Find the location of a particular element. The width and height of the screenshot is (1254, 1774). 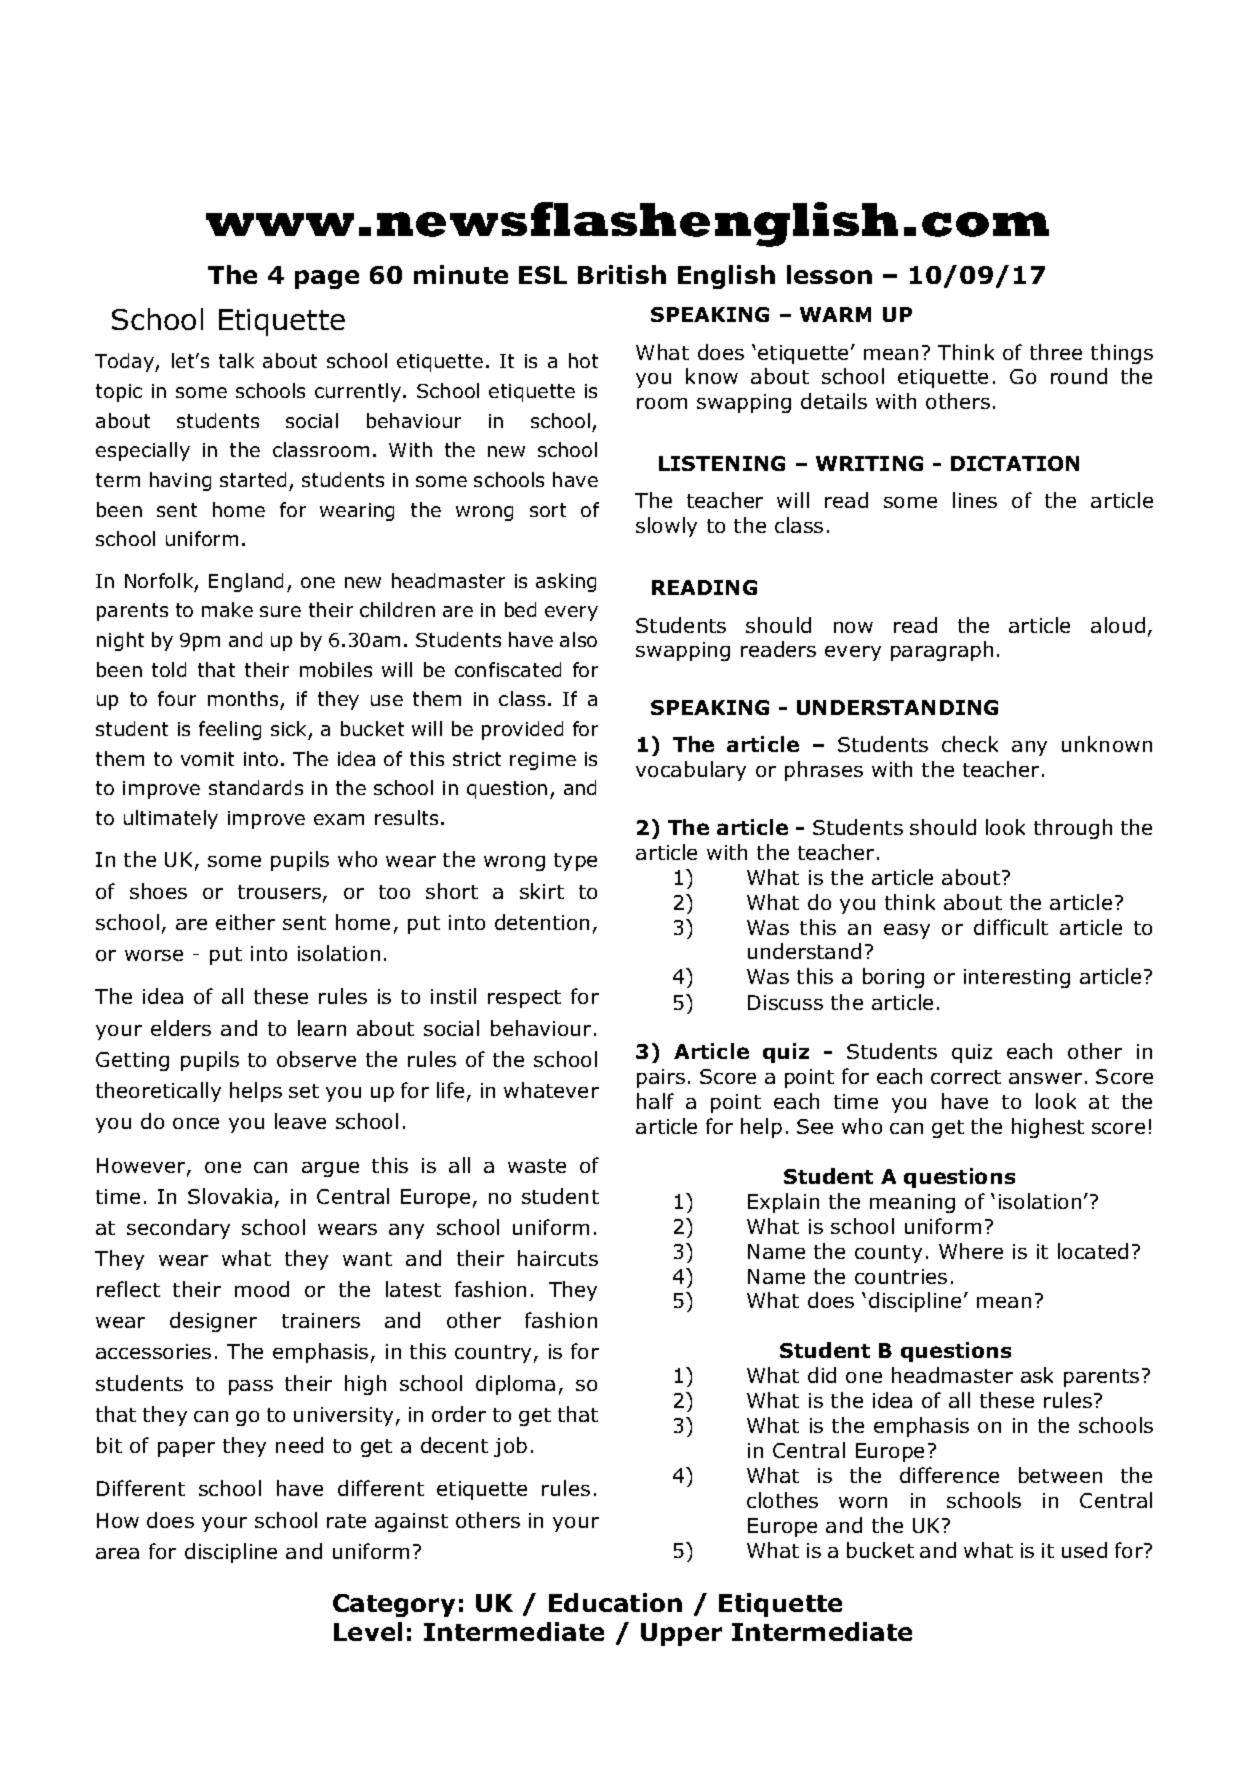

Slovakia is located at coordinates (230, 1196).
